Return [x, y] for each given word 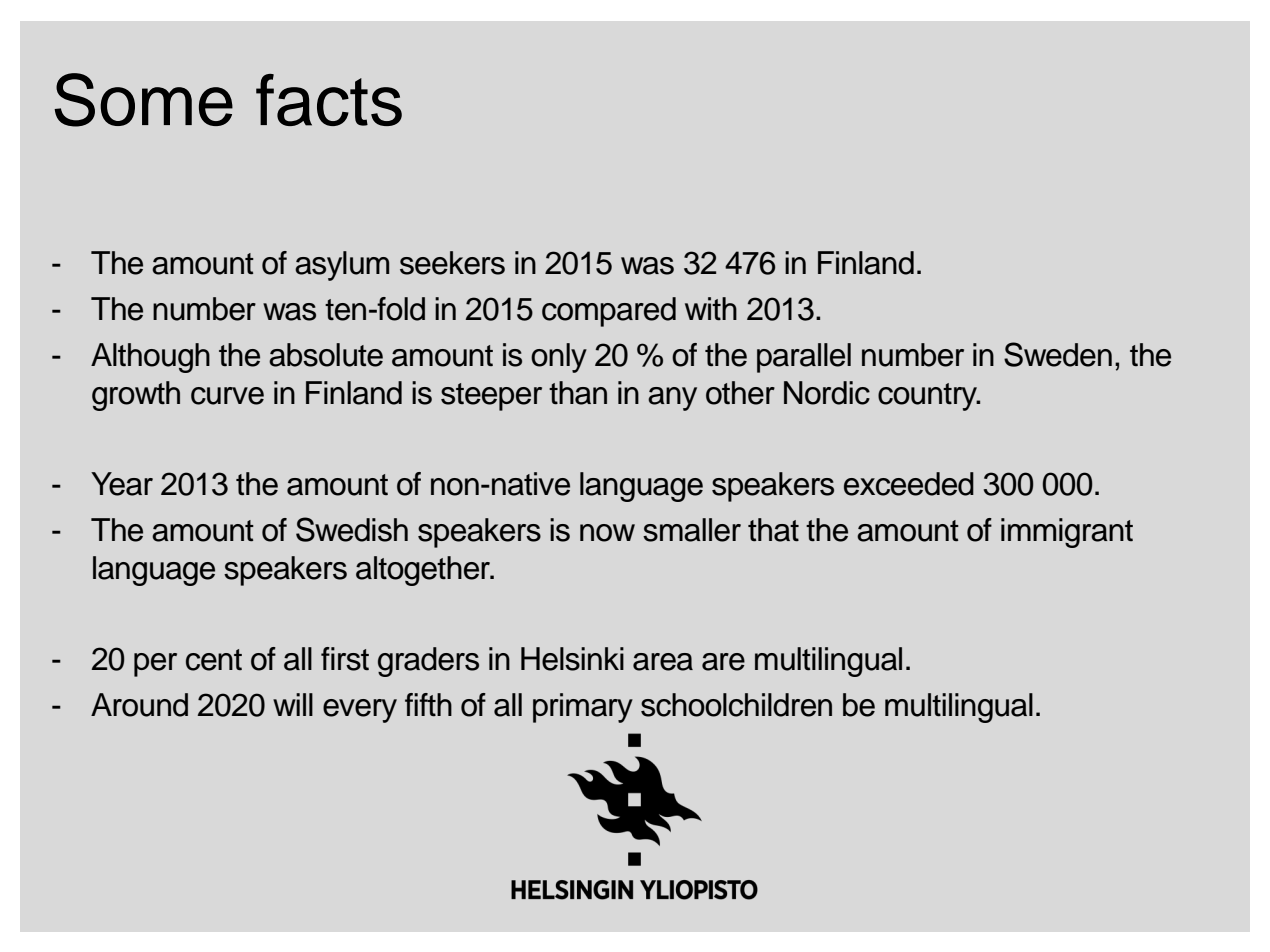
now [607, 533]
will [293, 704]
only [559, 358]
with [711, 308]
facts [329, 100]
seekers [452, 263]
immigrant [1067, 533]
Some [143, 100]
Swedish [352, 529]
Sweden [1058, 354]
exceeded [909, 484]
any [672, 399]
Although [150, 358]
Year [122, 484]
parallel [804, 358]
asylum [342, 266]
